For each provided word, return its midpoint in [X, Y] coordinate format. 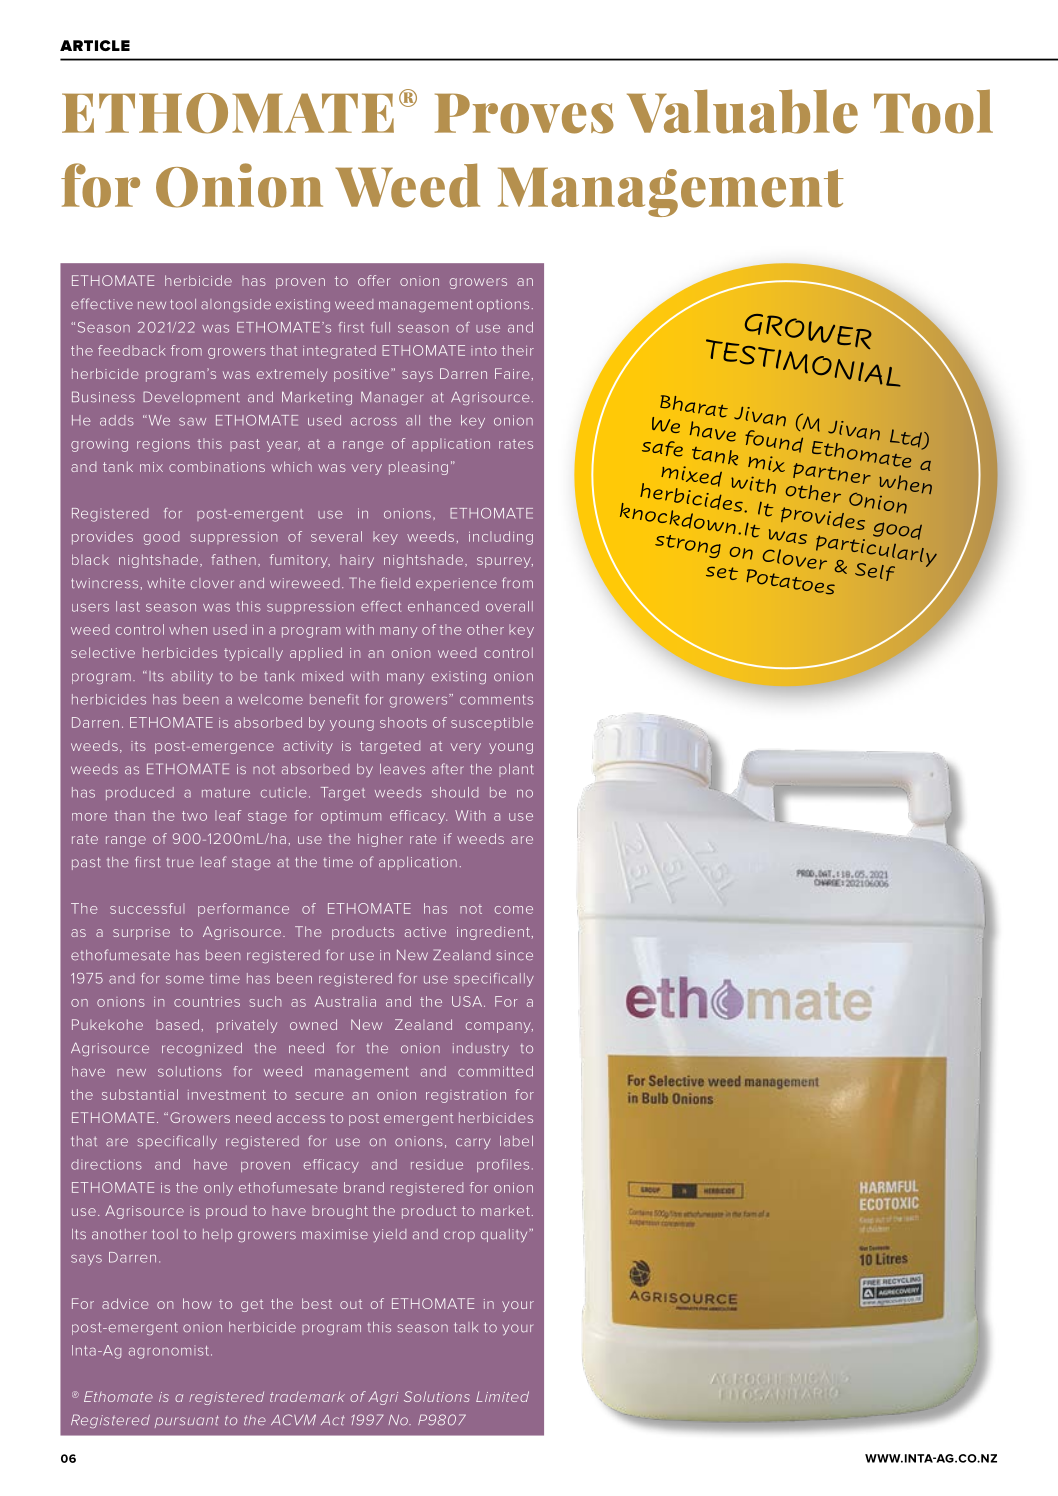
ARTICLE [95, 45]
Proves [524, 113]
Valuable [742, 111]
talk [466, 1327]
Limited [502, 1396]
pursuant [187, 1421]
